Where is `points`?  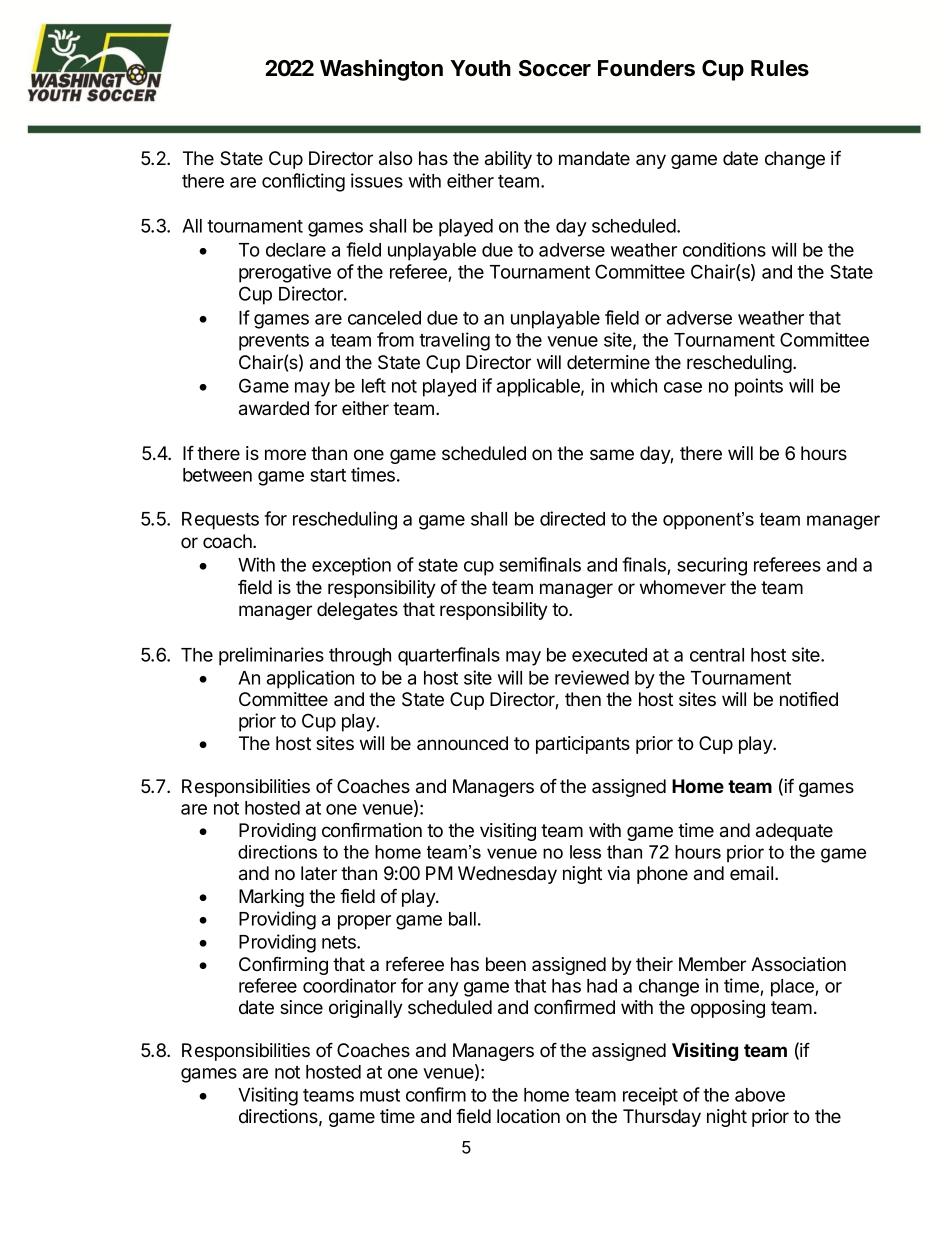
points is located at coordinates (759, 387).
